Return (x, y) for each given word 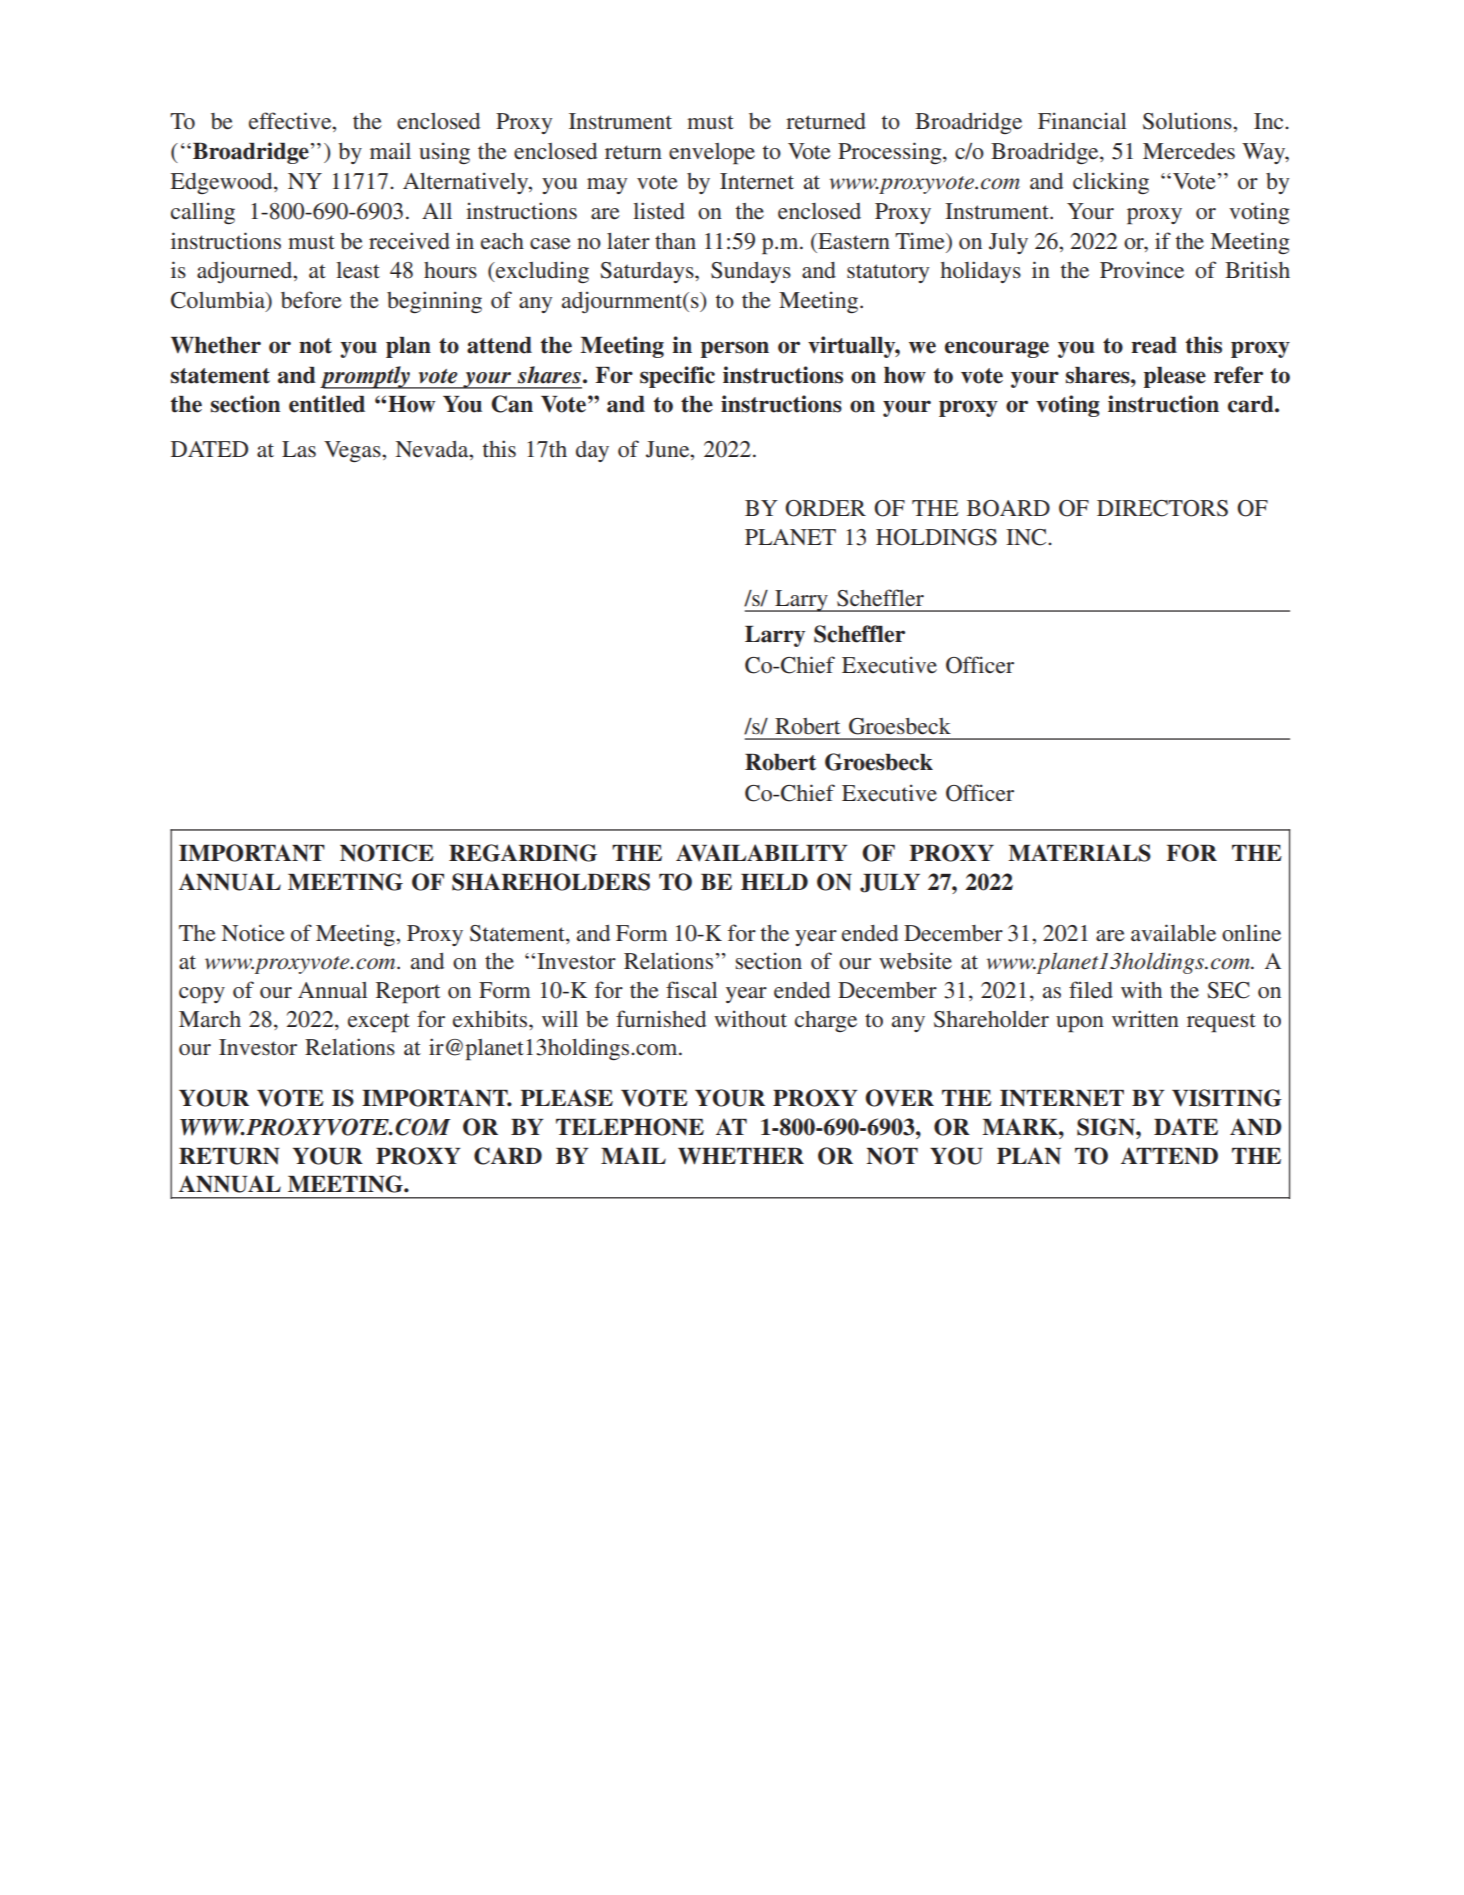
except (379, 1023)
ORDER (825, 508)
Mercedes (1189, 151)
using (444, 153)
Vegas (353, 452)
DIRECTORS (1162, 508)
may (607, 186)
